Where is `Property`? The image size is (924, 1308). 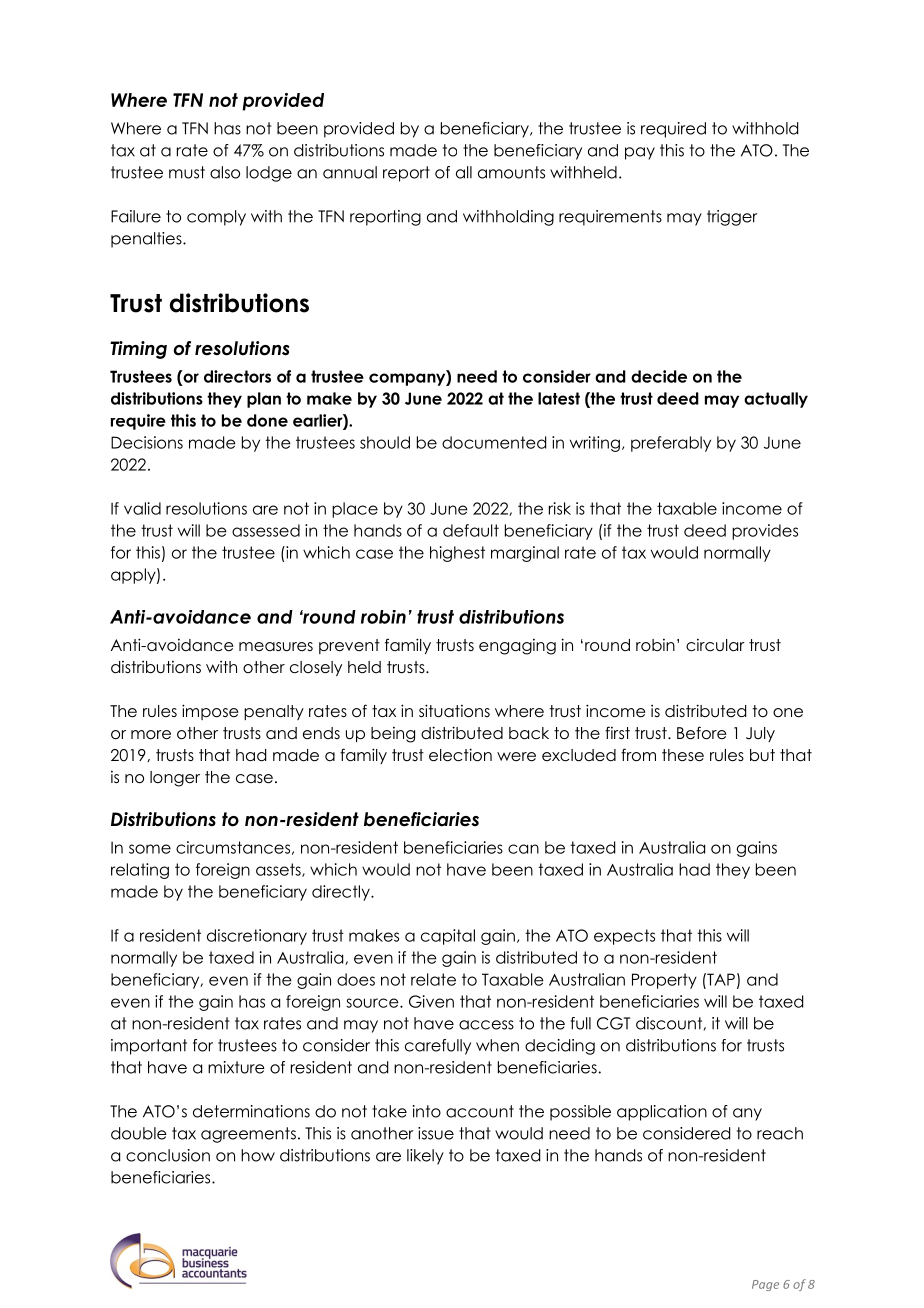 Property is located at coordinates (664, 981).
